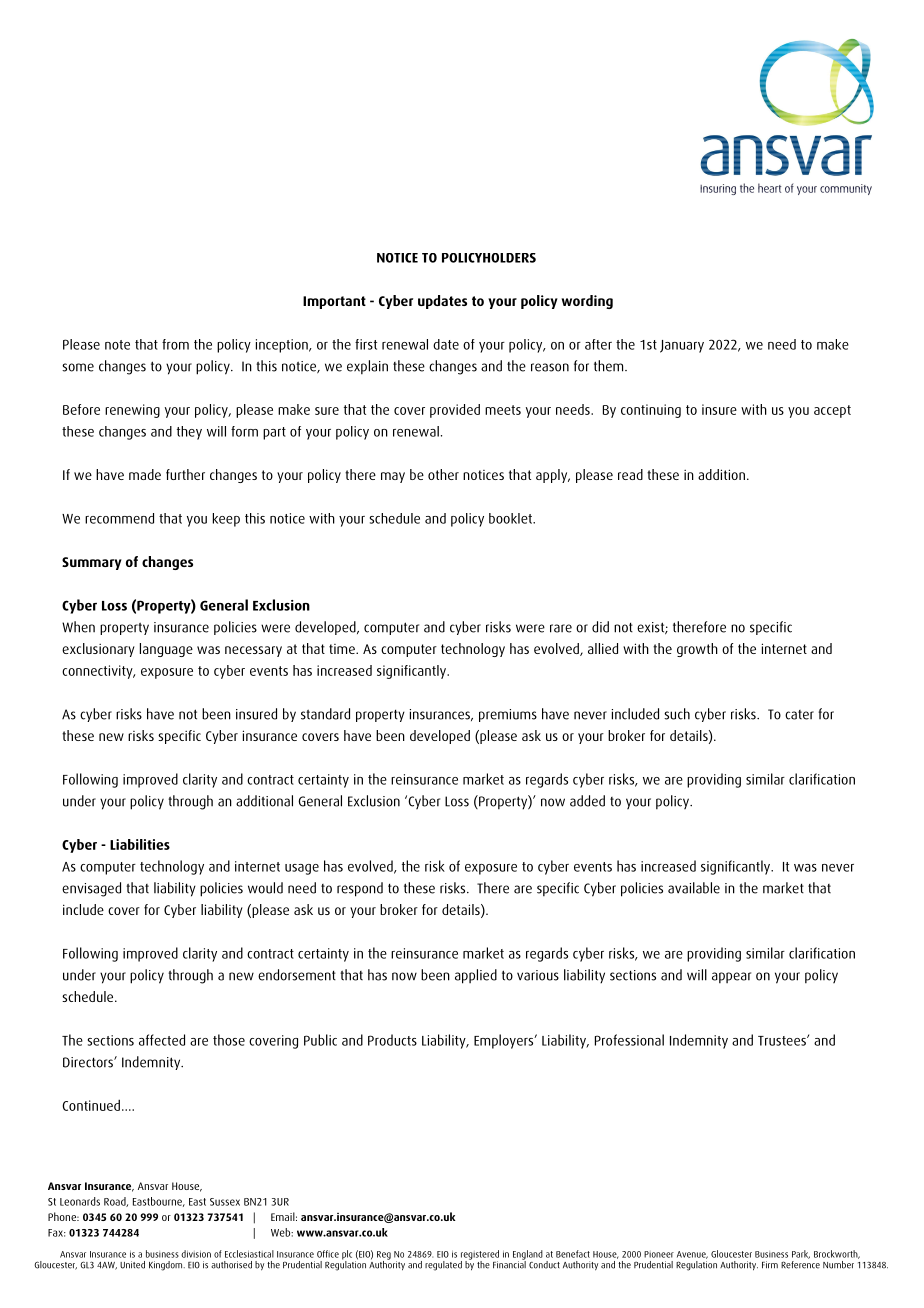 This document has height=1308, width=924. I want to click on applied, so click(476, 976).
